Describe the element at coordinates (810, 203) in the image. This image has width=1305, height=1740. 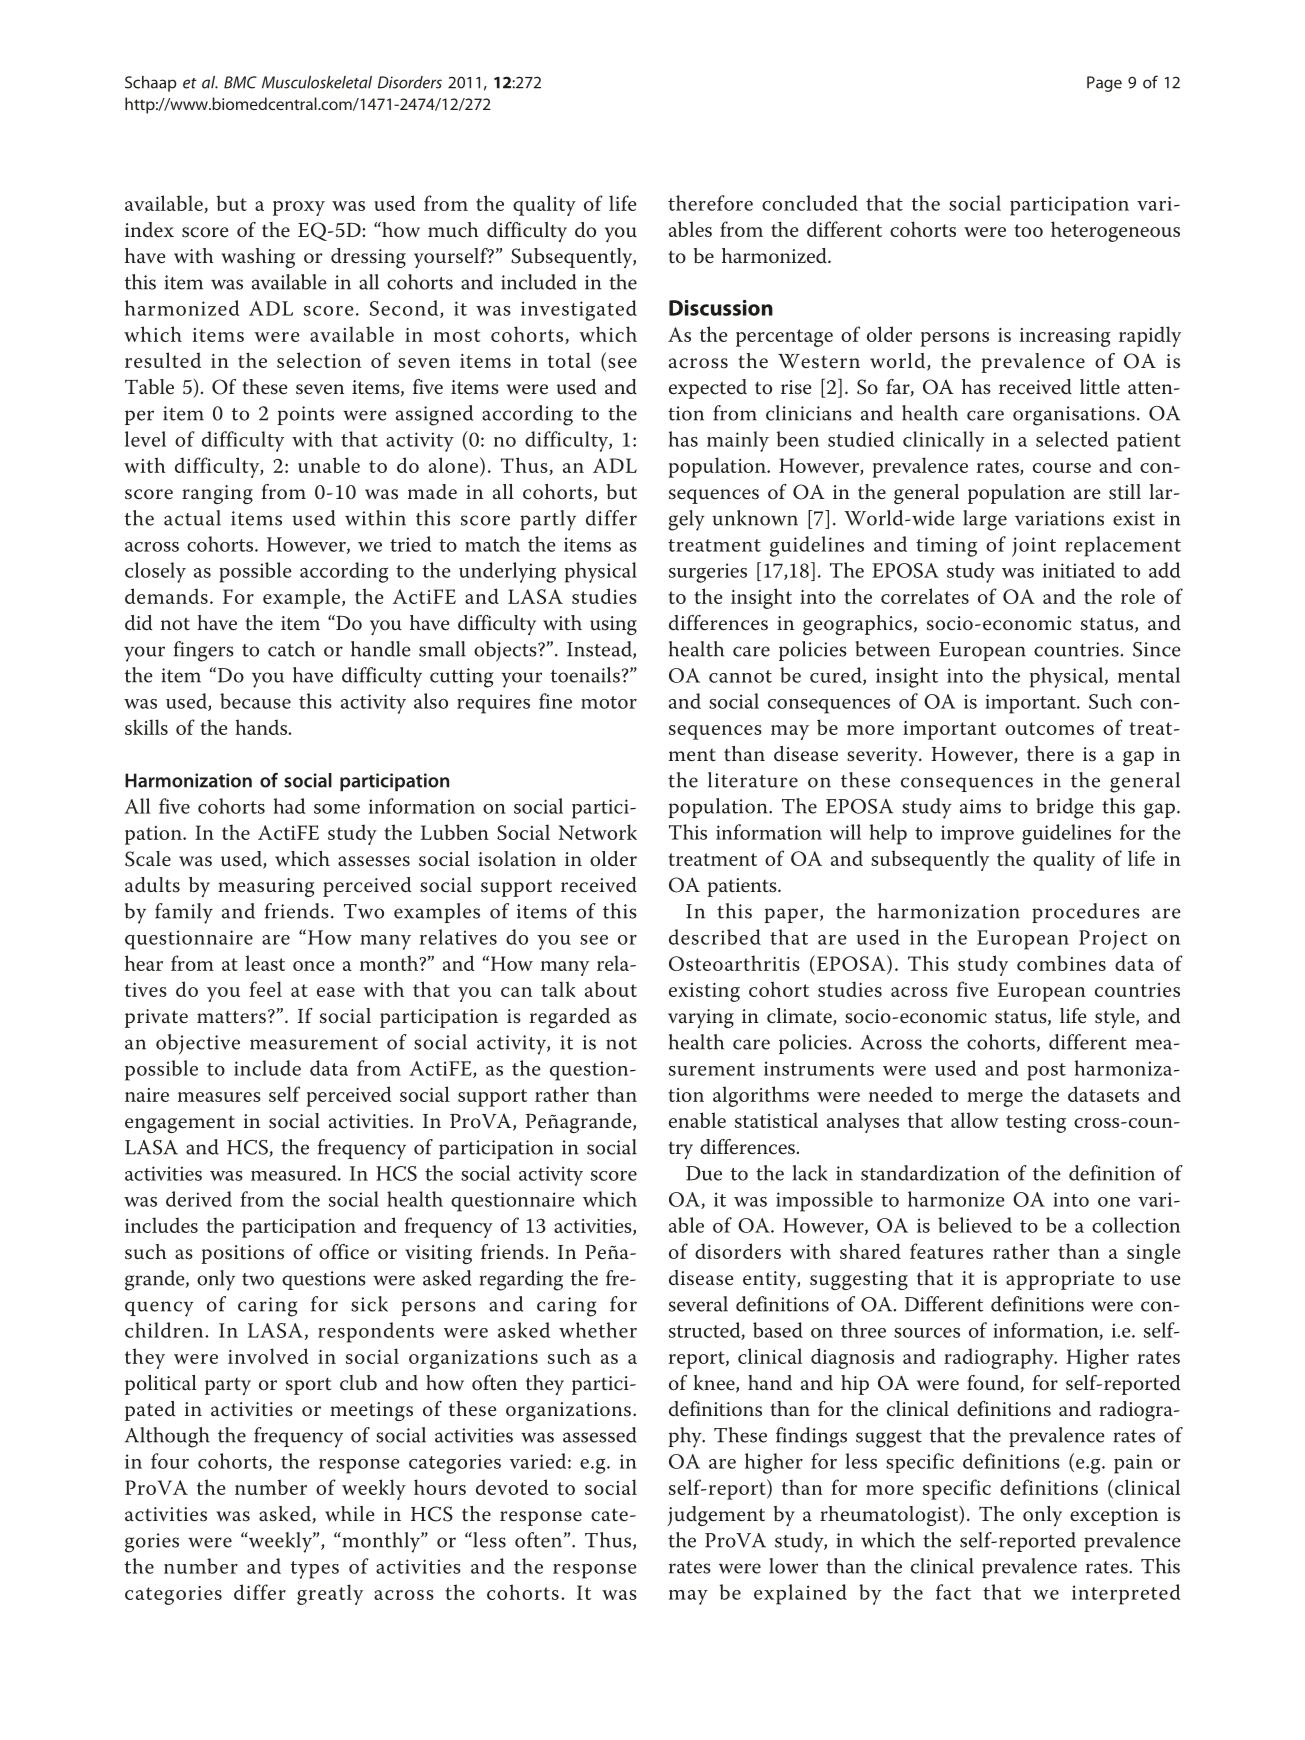
I see `concluded` at that location.
